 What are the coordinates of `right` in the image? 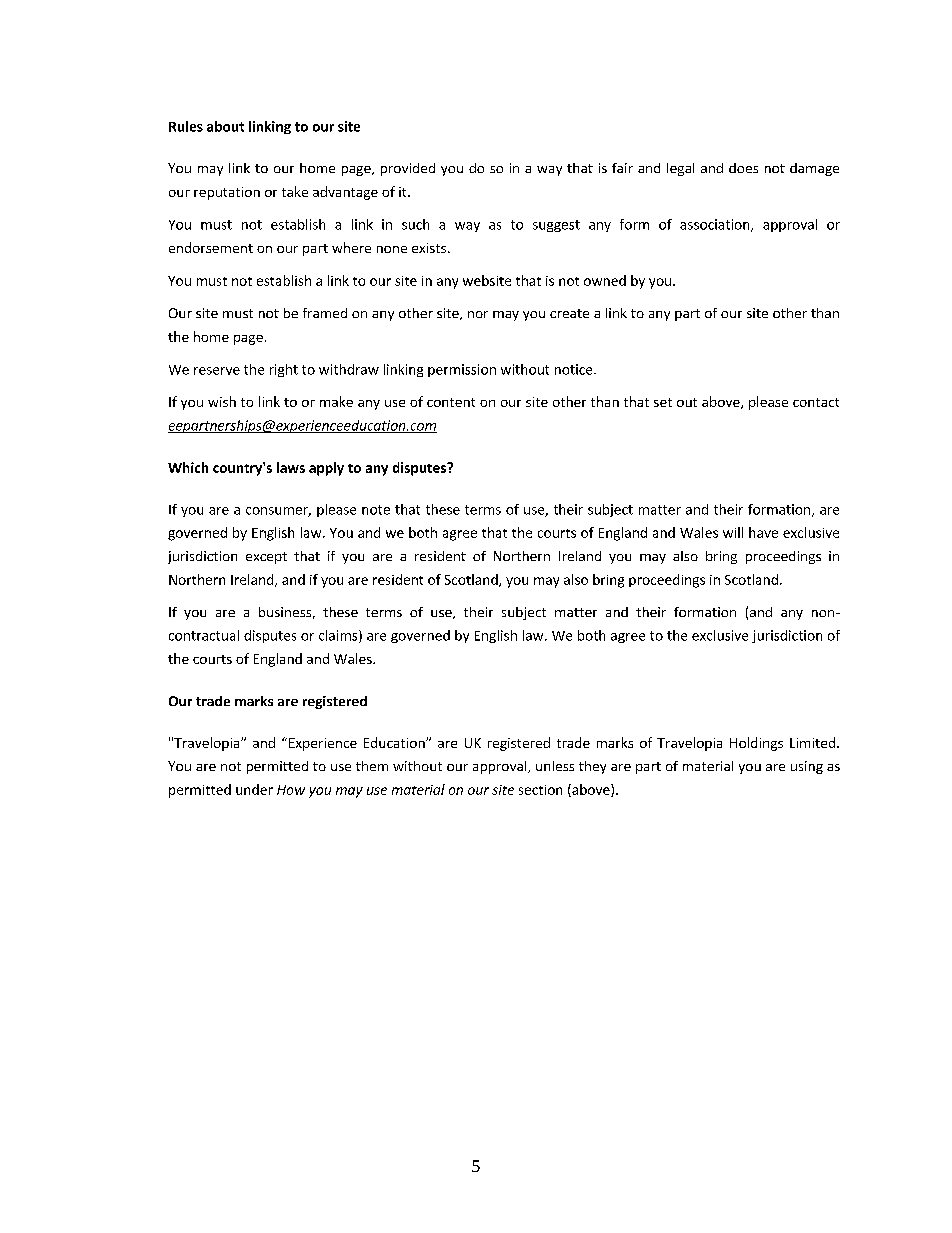 It's located at (284, 370).
